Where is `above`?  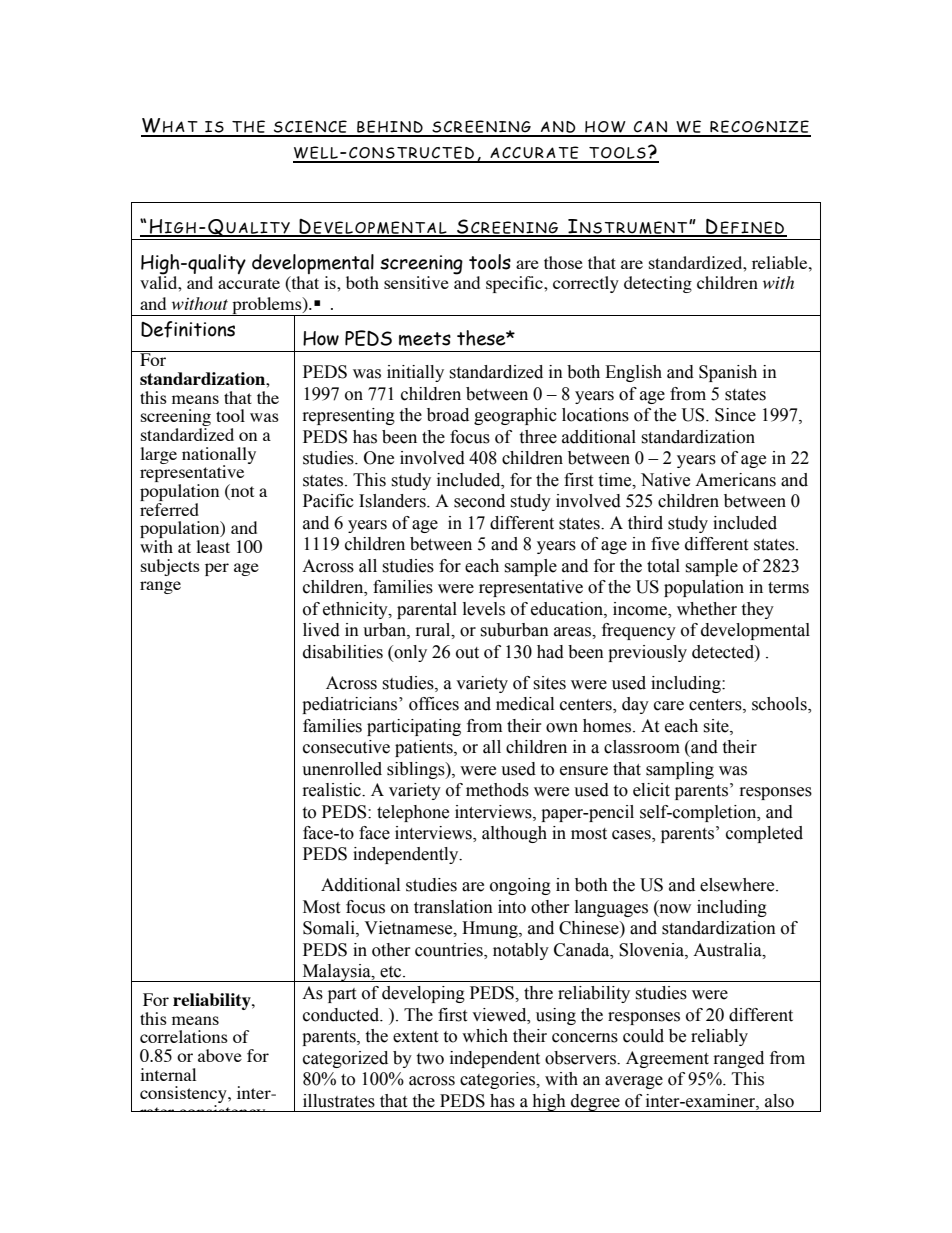
above is located at coordinates (220, 1055).
